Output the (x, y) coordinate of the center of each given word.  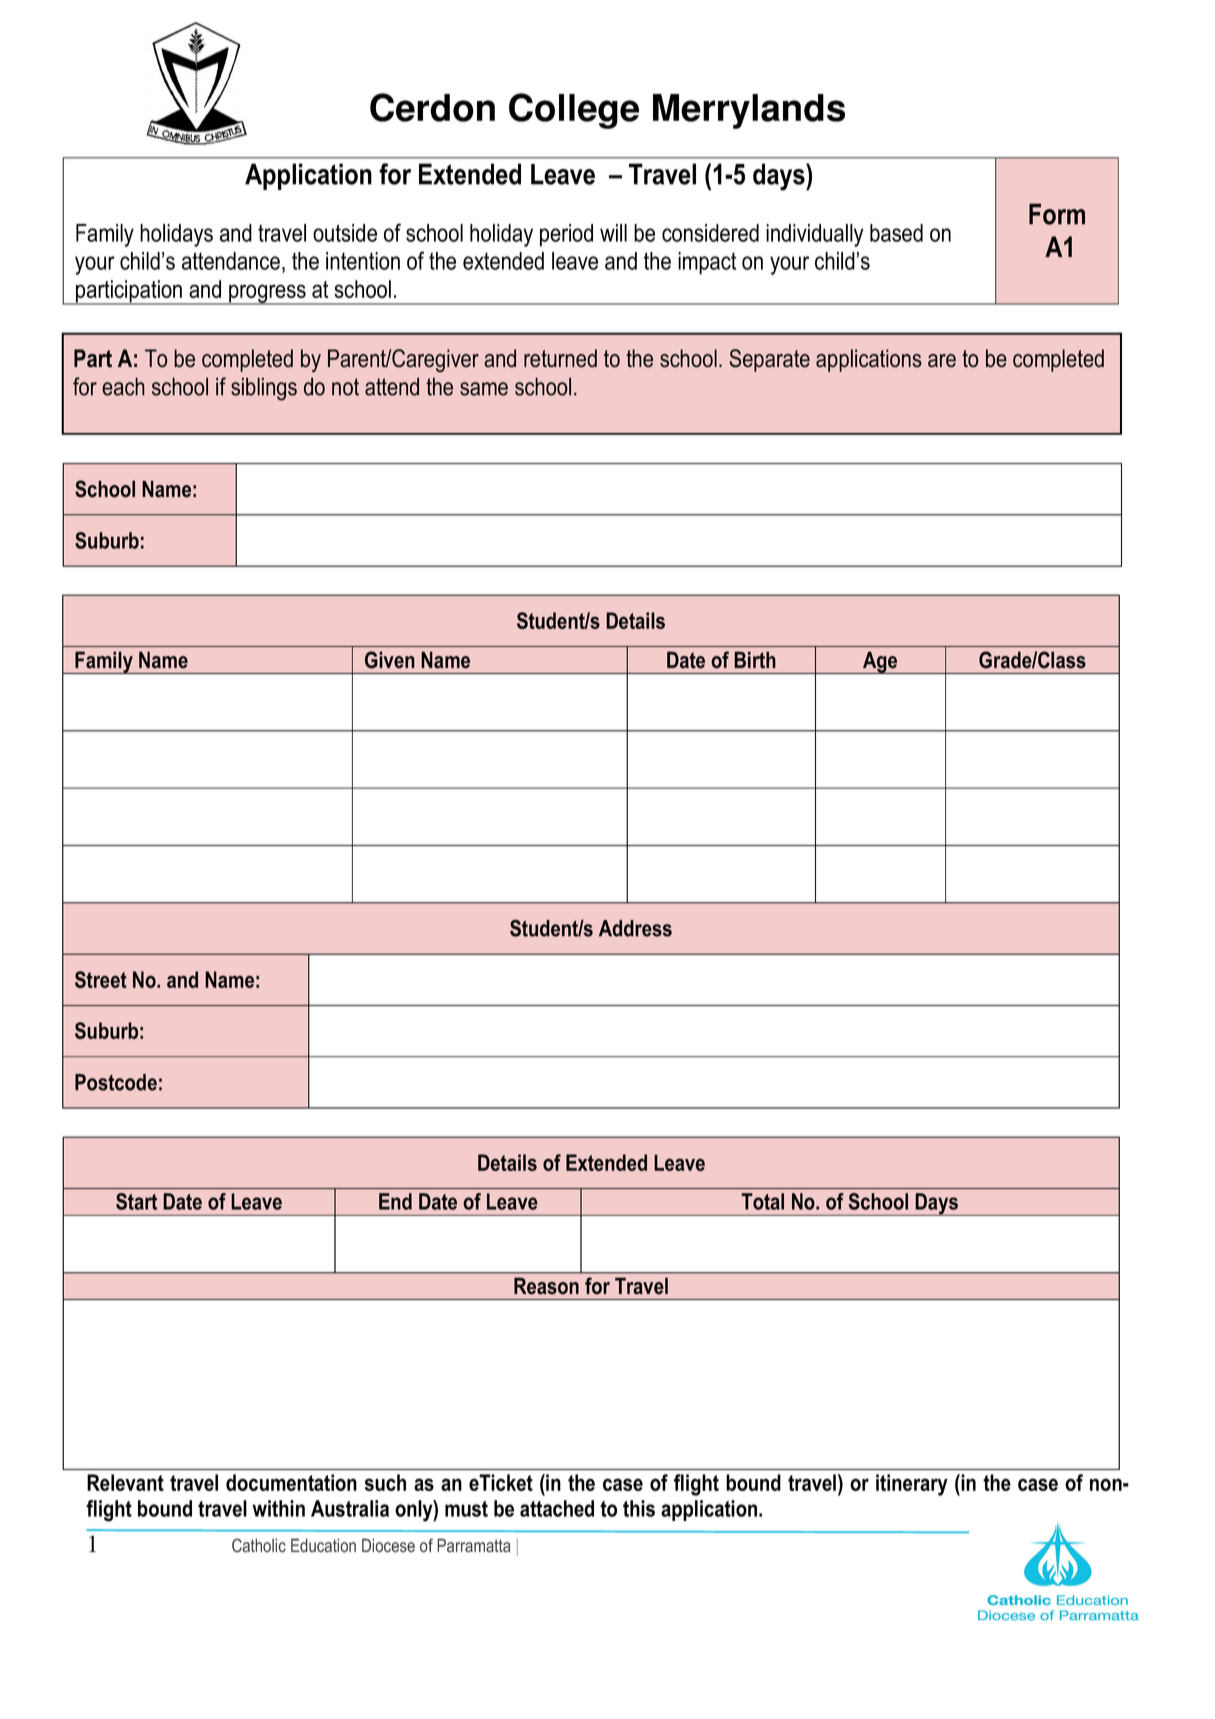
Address (635, 928)
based (896, 233)
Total (762, 1201)
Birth (755, 660)
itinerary (912, 1485)
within (278, 1508)
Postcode (116, 1082)
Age (880, 662)
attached (557, 1508)
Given (390, 660)
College (574, 111)
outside (345, 233)
